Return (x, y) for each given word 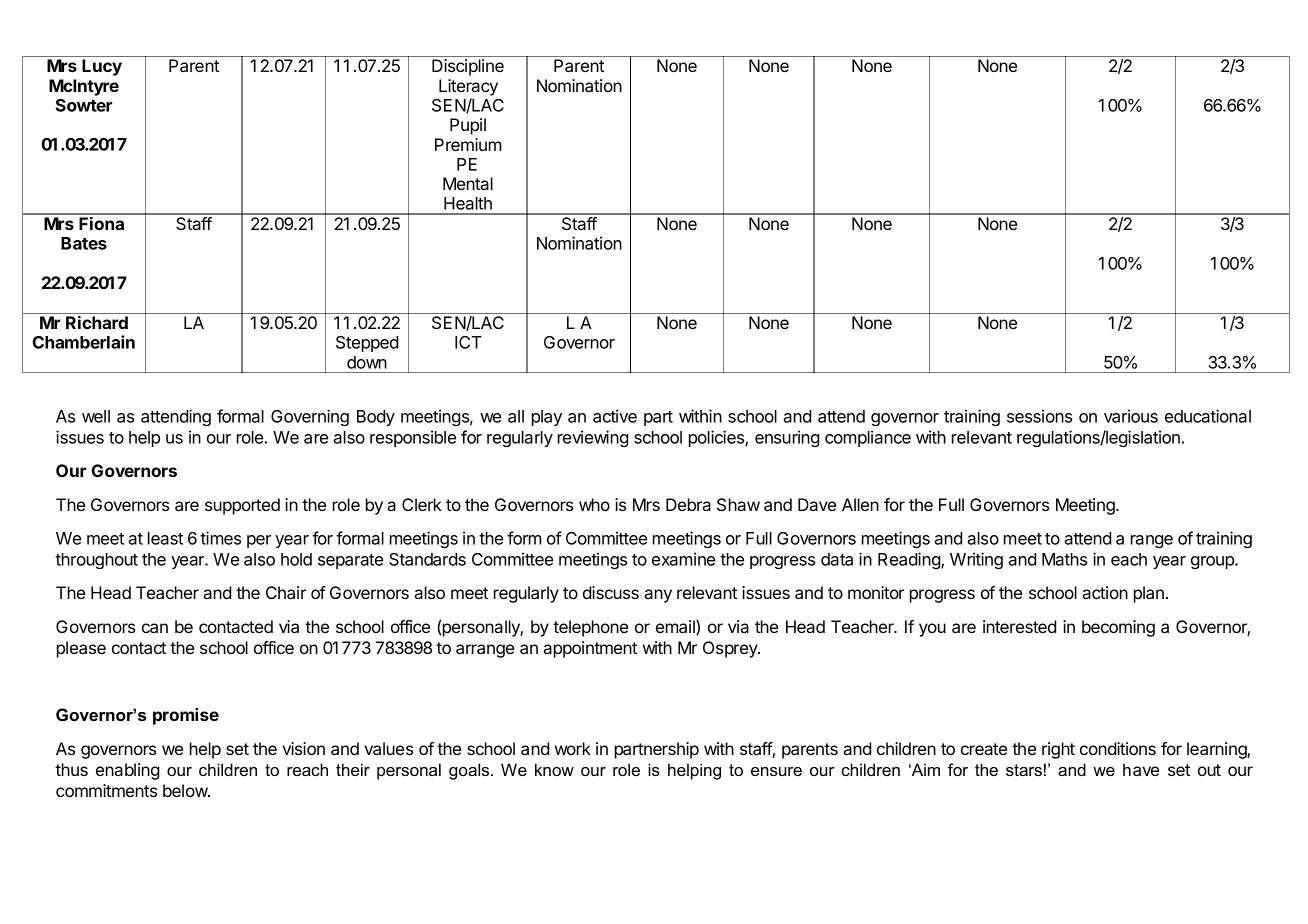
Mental (468, 183)
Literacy (468, 87)
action (1105, 592)
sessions (1039, 416)
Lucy (102, 67)
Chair (286, 592)
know (554, 769)
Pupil (468, 126)
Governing (310, 417)
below (186, 790)
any (658, 596)
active (615, 416)
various (1131, 416)
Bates (84, 243)
